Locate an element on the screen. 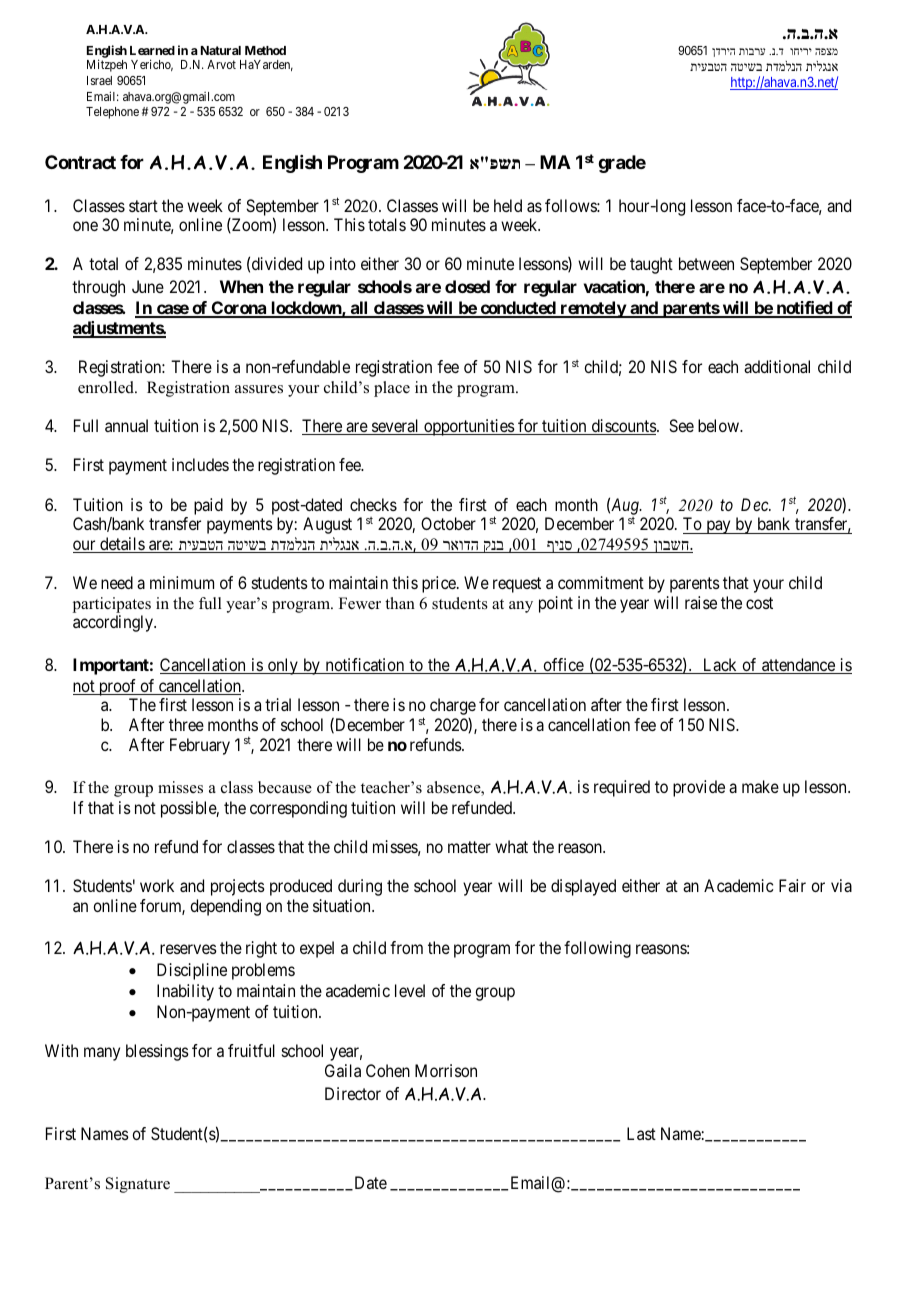 The image size is (924, 1308). Learned is located at coordinates (152, 50).
